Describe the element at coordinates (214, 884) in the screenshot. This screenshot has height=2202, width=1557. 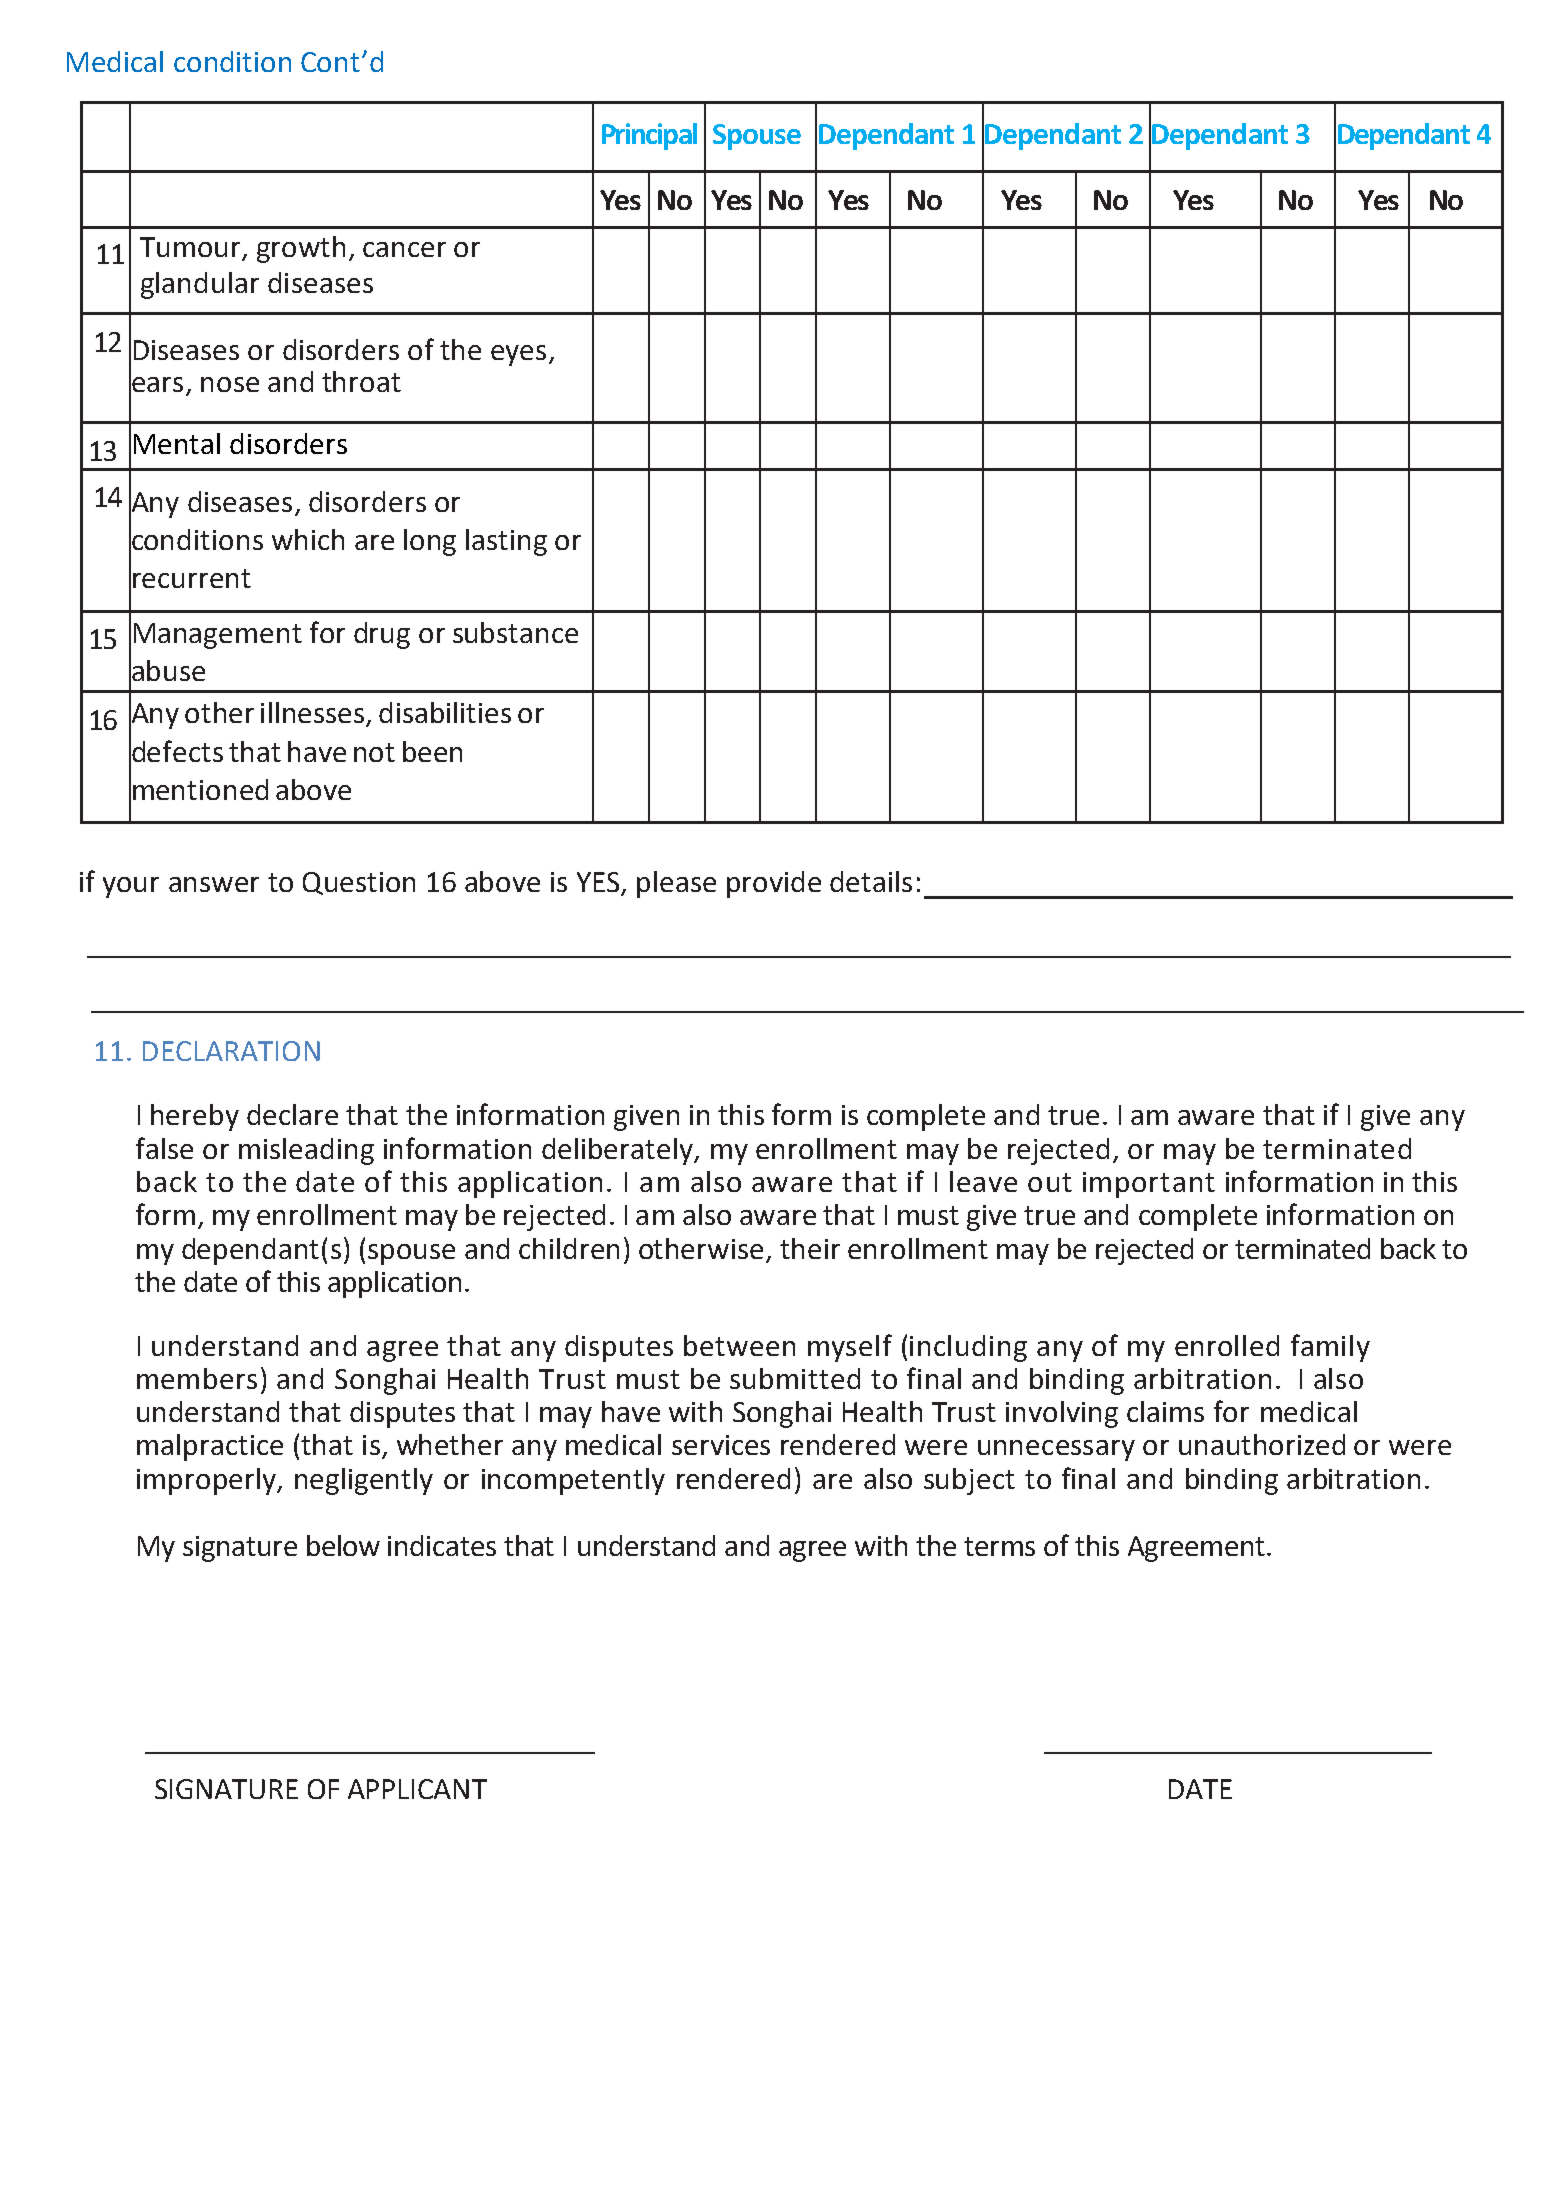
I see `answer` at that location.
